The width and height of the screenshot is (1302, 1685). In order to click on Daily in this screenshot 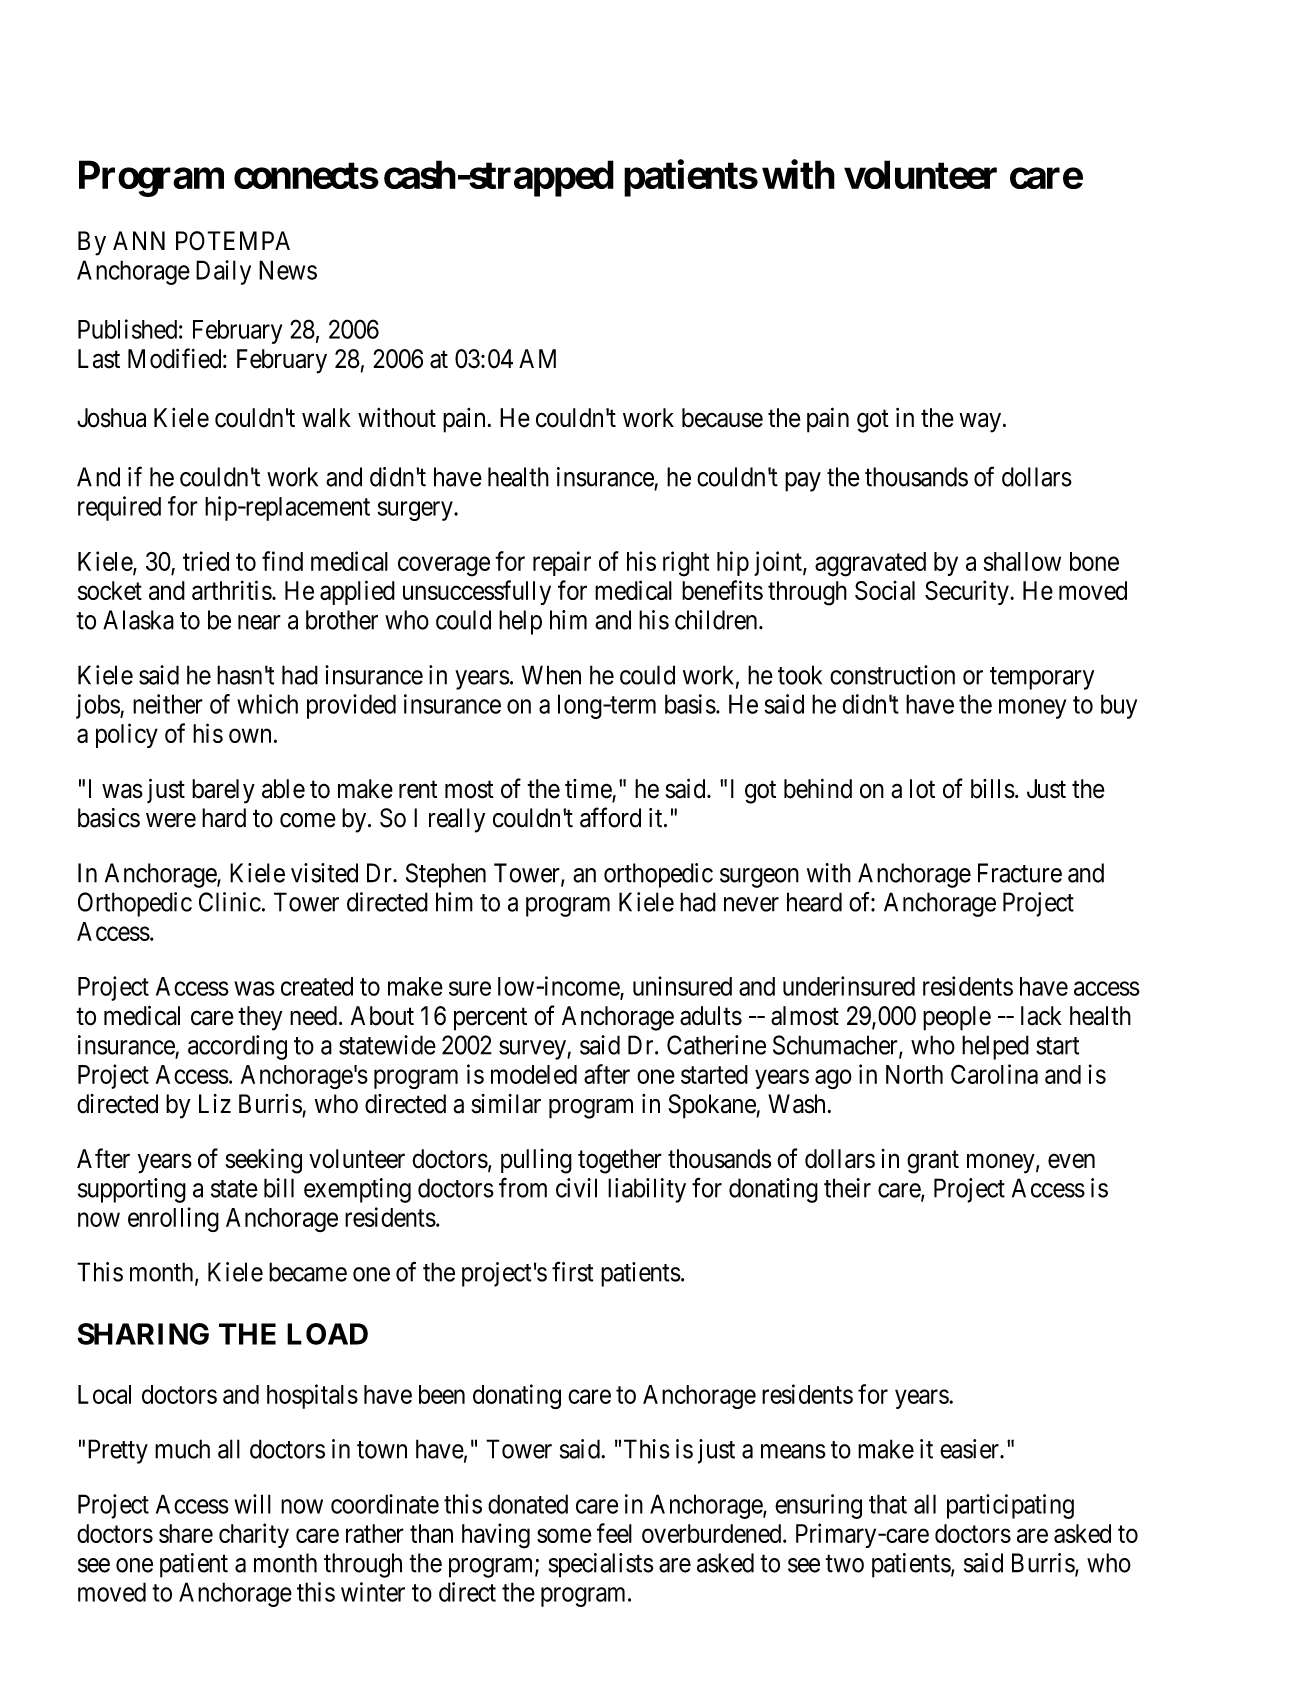, I will do `click(223, 272)`.
